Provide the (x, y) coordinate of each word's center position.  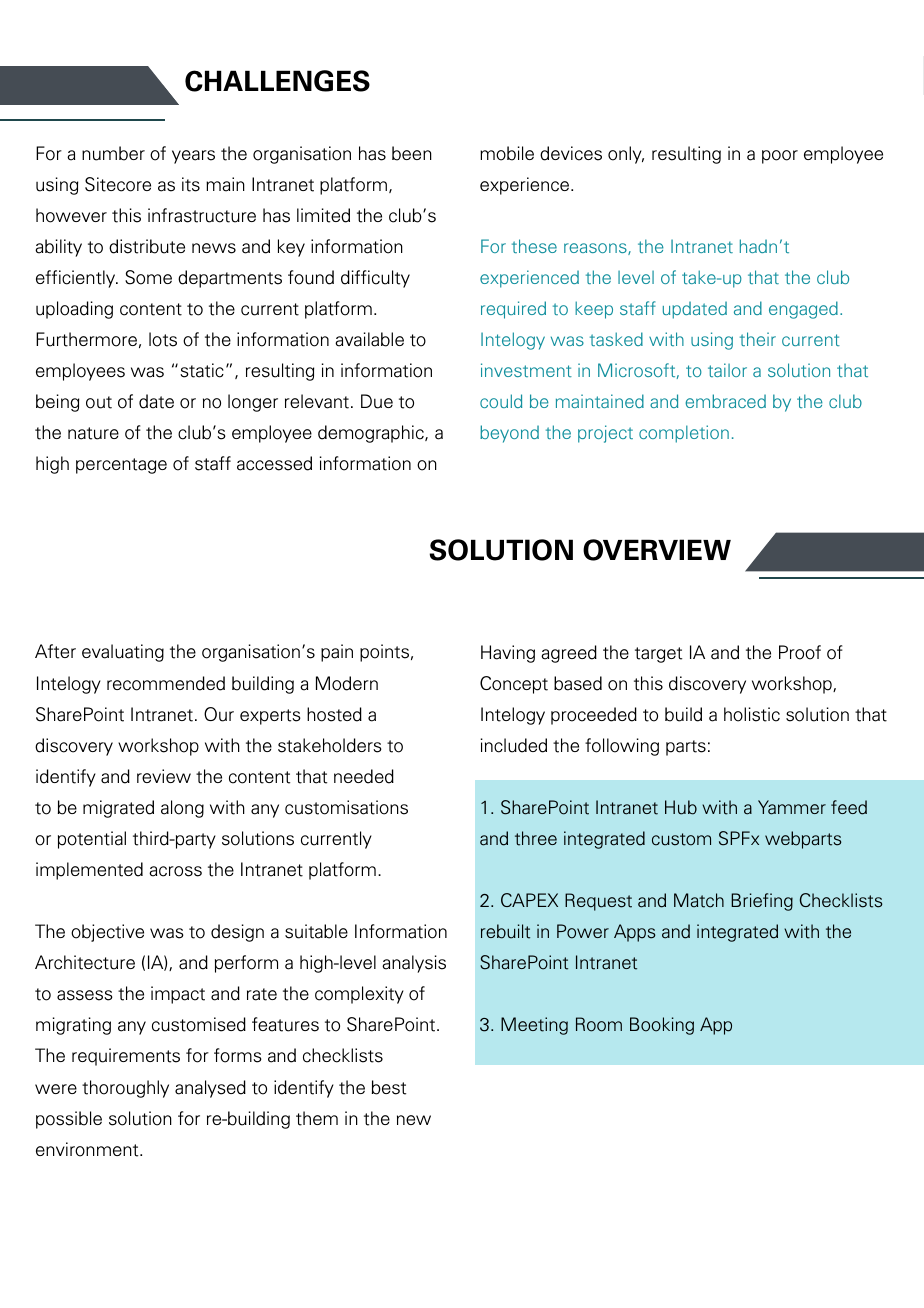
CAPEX (529, 900)
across (175, 871)
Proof (800, 652)
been (412, 153)
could (501, 401)
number (113, 153)
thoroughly (125, 1089)
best (389, 1087)
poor (780, 157)
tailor (727, 370)
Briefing (762, 902)
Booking (662, 1026)
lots (163, 339)
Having (508, 654)
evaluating (123, 653)
